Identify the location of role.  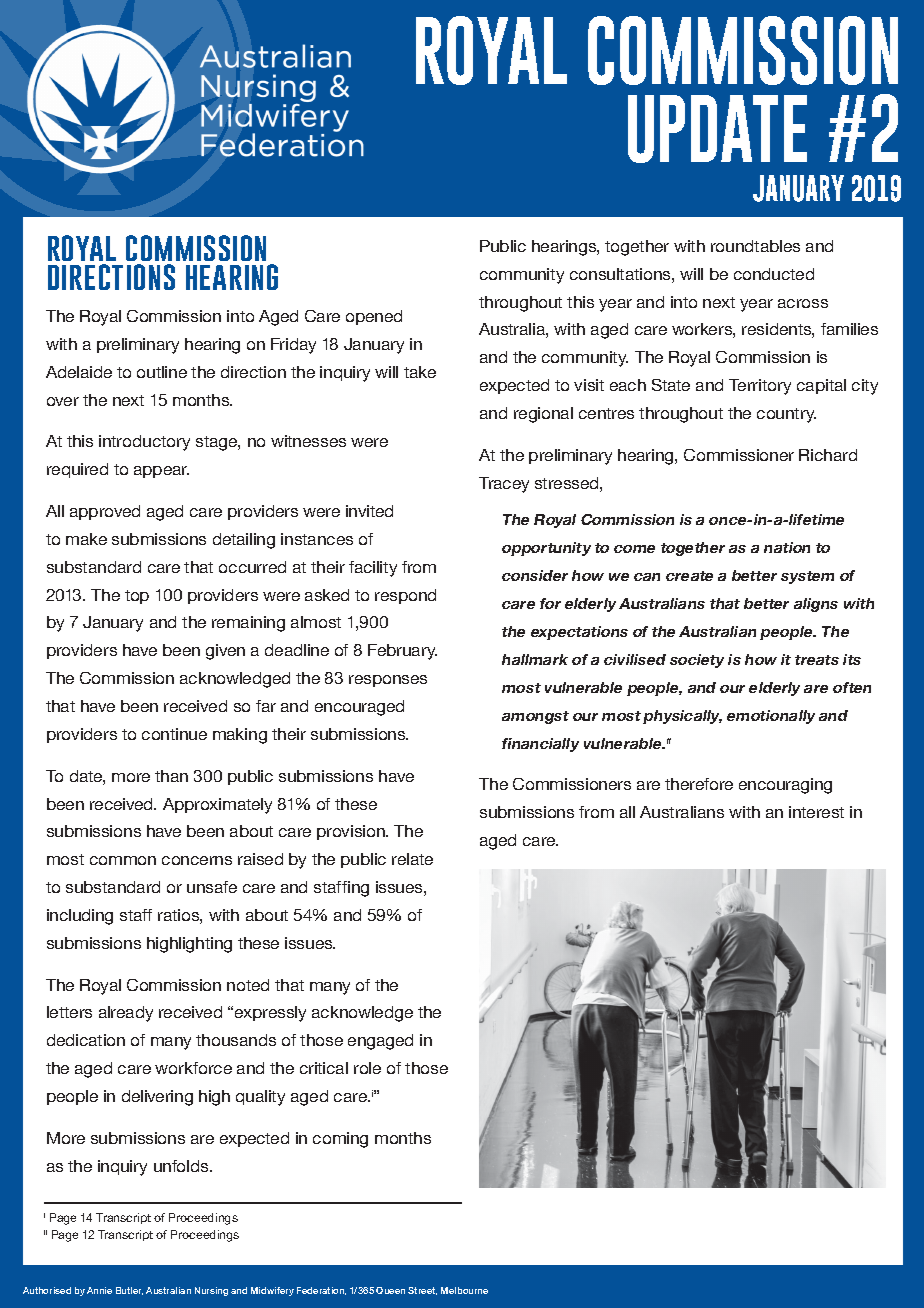
(367, 1068).
